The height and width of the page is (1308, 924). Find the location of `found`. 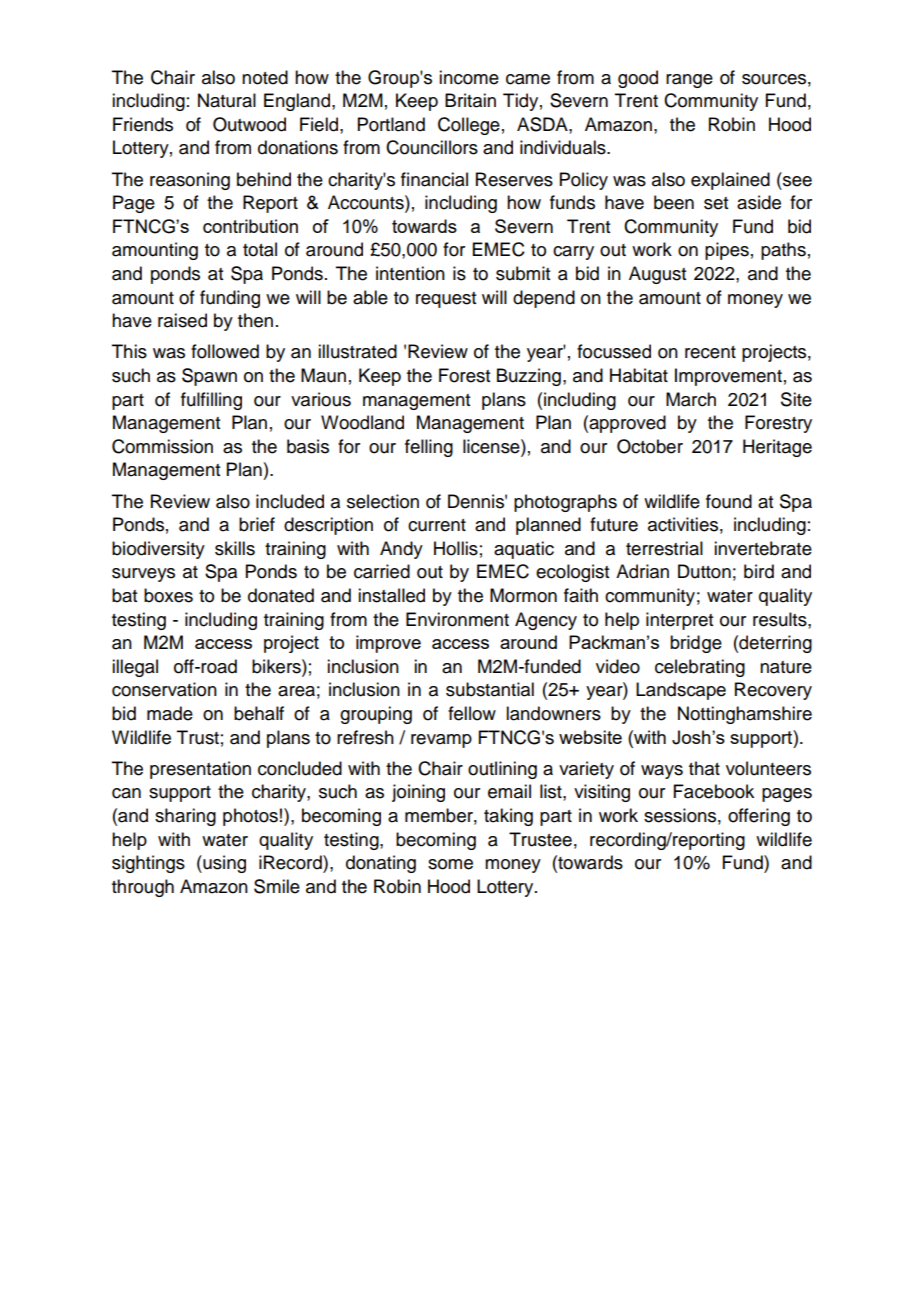

found is located at coordinates (729, 501).
